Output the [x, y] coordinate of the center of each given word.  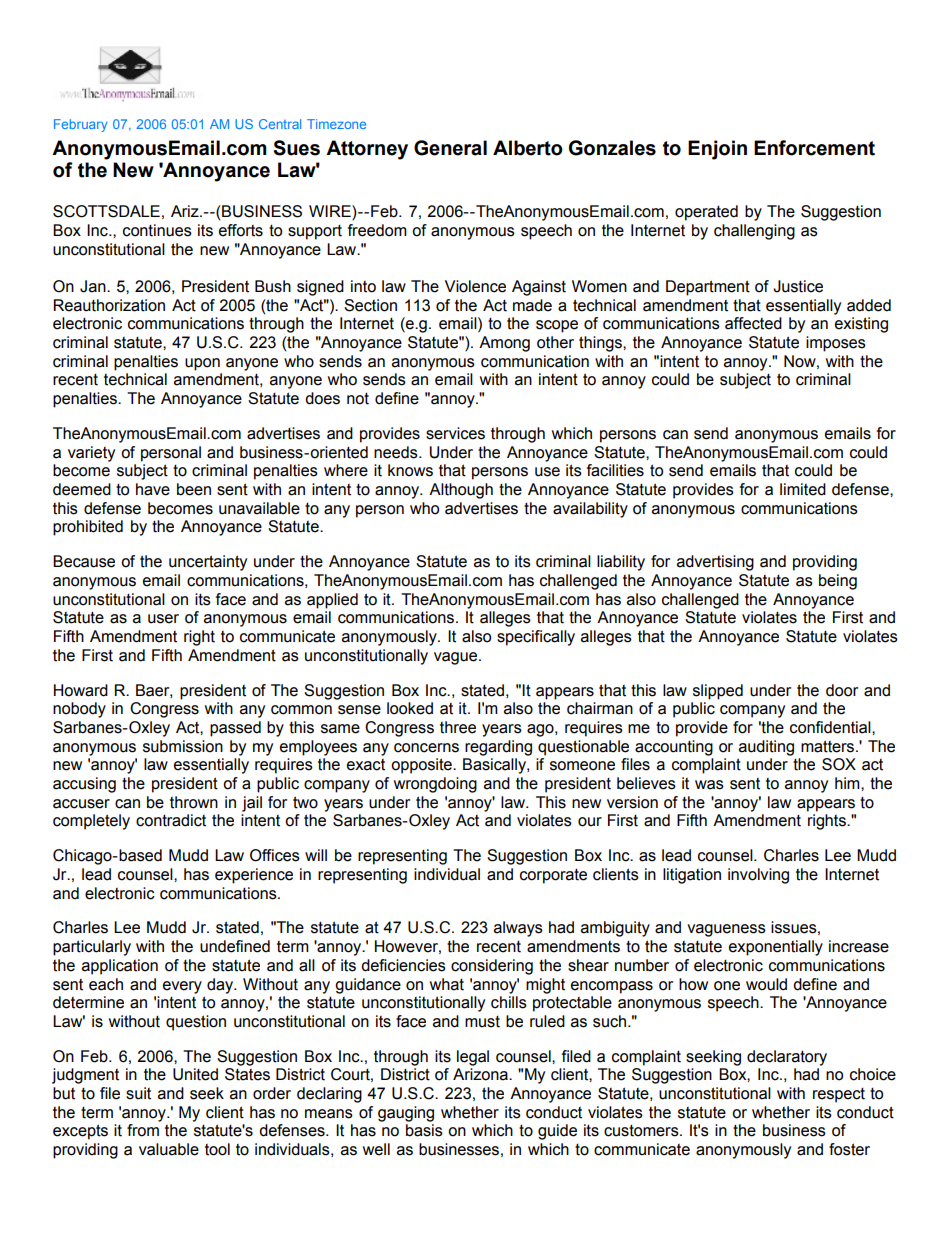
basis [424, 1130]
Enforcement [814, 148]
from [143, 1130]
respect [839, 1095]
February [80, 125]
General [450, 148]
